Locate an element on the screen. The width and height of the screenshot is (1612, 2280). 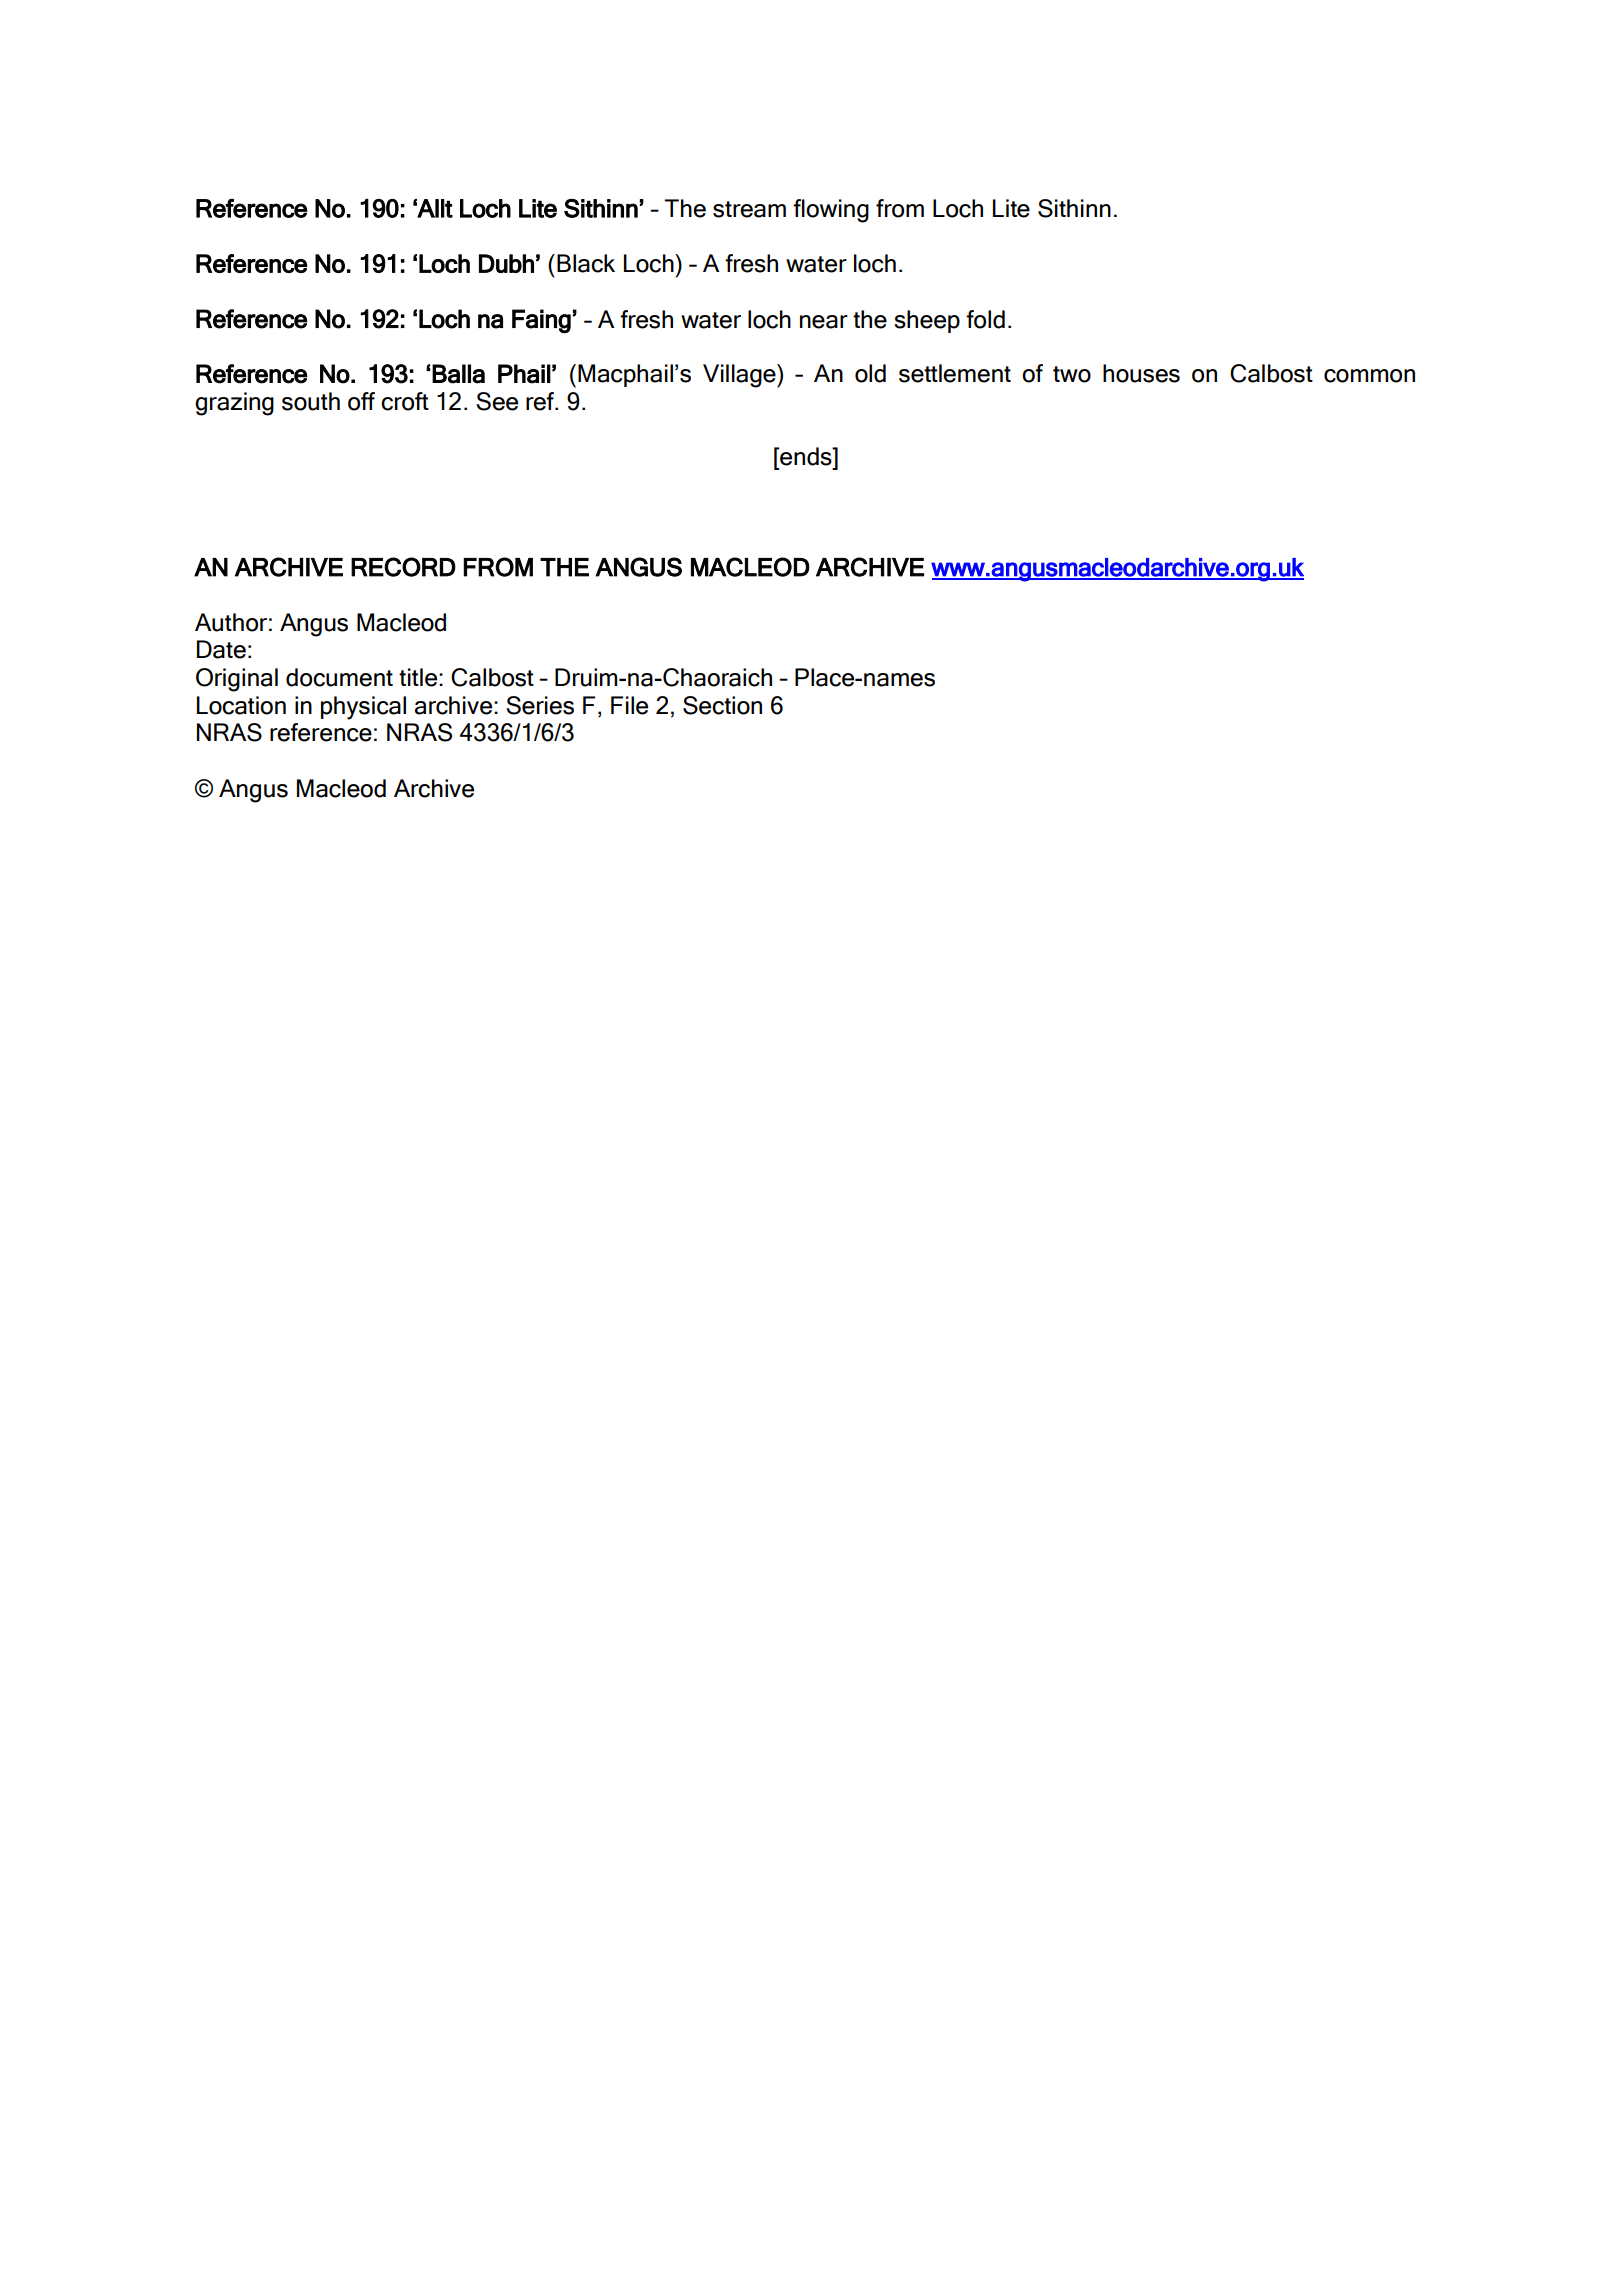
ends is located at coordinates (806, 456).
